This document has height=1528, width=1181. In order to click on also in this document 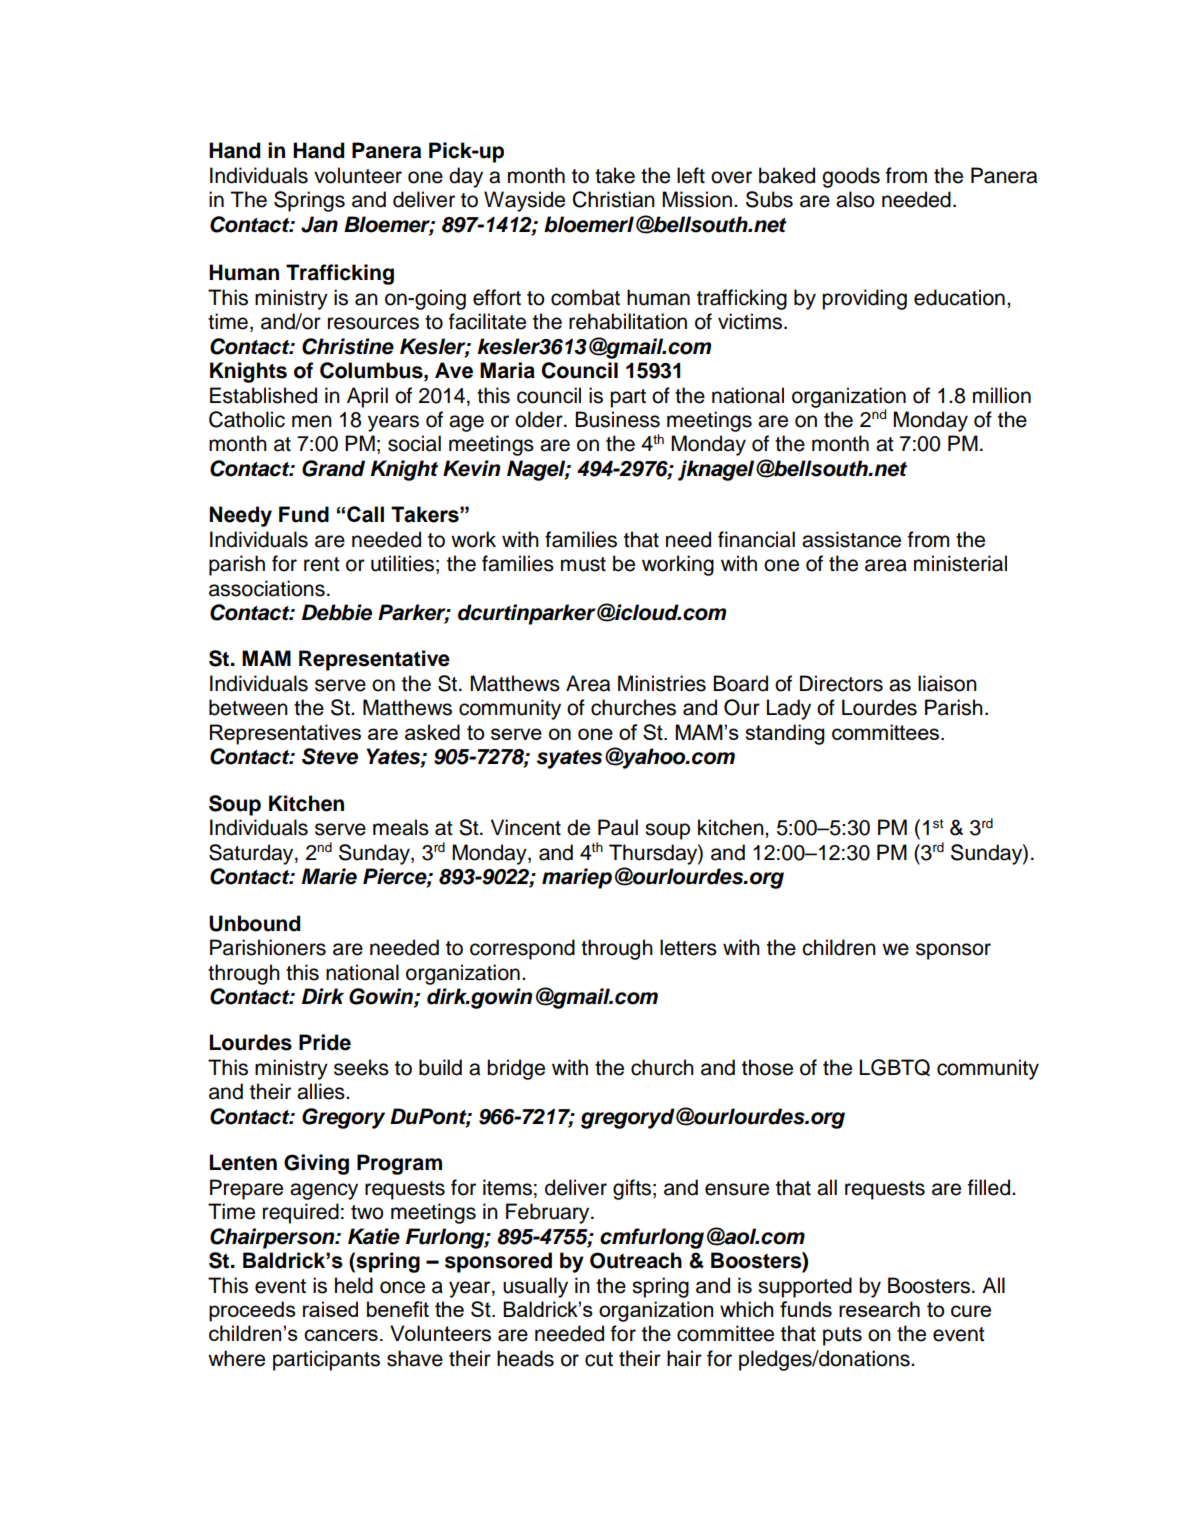, I will do `click(855, 199)`.
